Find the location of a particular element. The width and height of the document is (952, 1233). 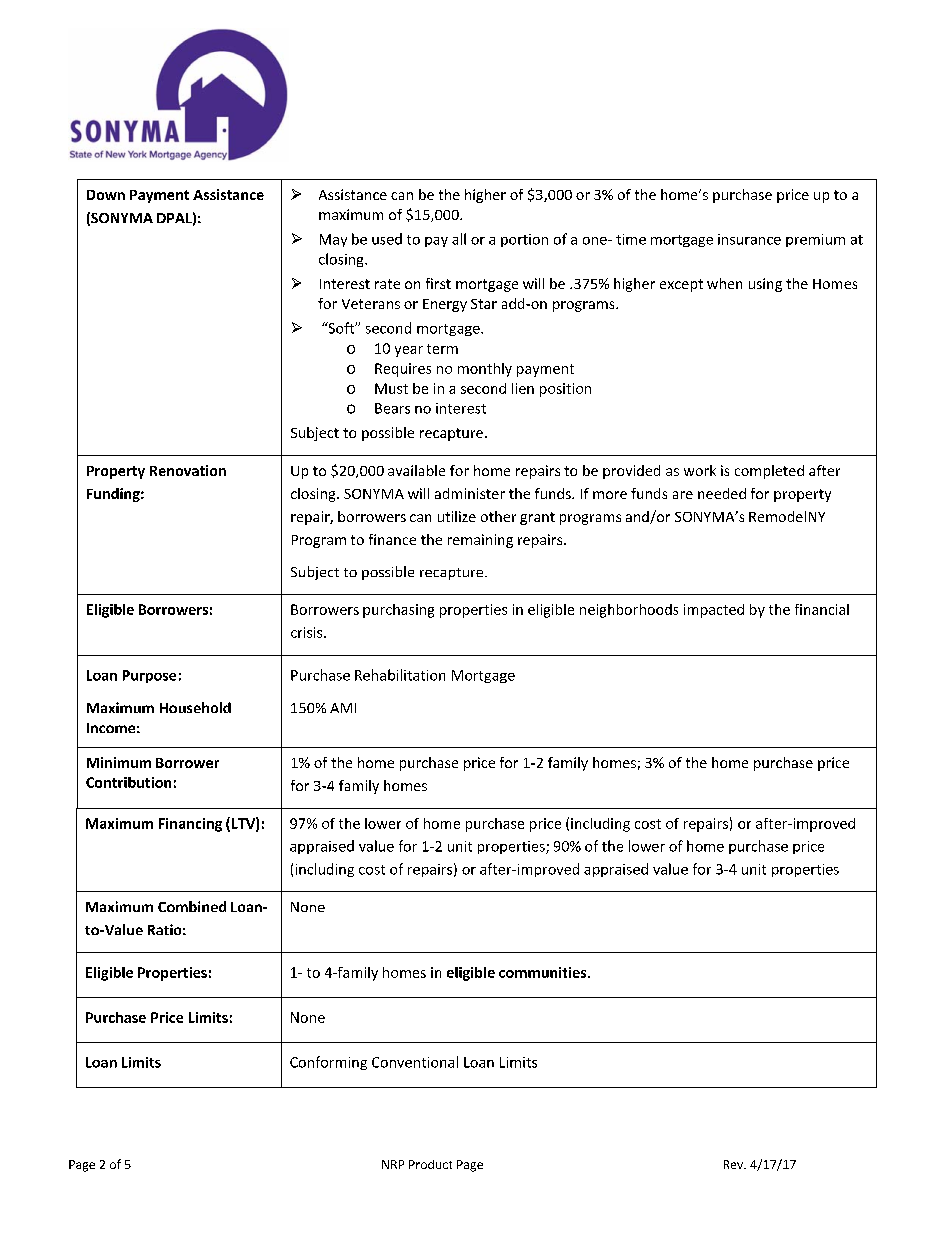

Rehabilitation is located at coordinates (400, 675).
